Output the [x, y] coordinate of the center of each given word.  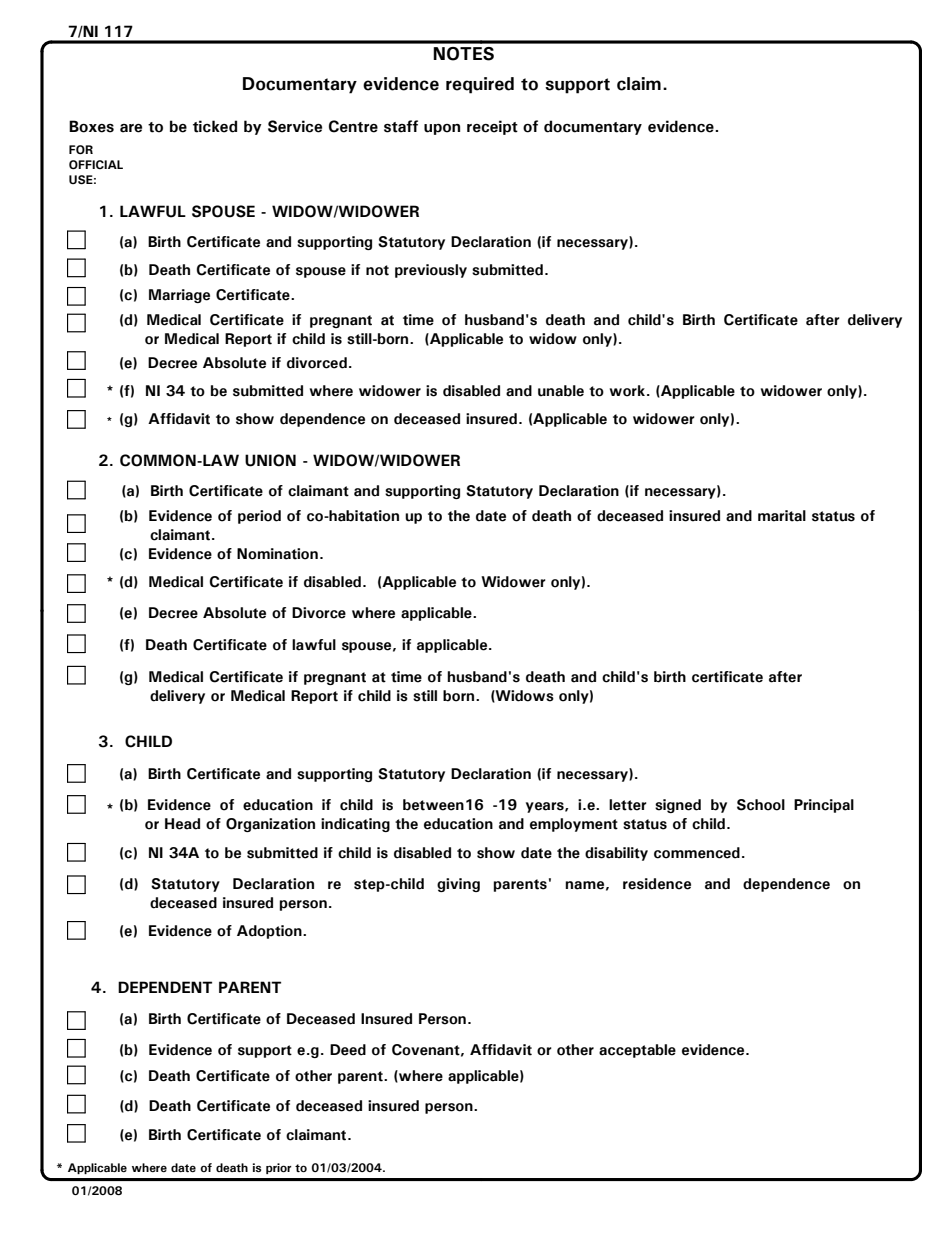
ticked [215, 126]
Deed [348, 1050]
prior [279, 1168]
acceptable [637, 1051]
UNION [270, 460]
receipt [492, 127]
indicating [355, 825]
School [761, 805]
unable [561, 391]
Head [182, 824]
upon [442, 129]
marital [782, 516]
